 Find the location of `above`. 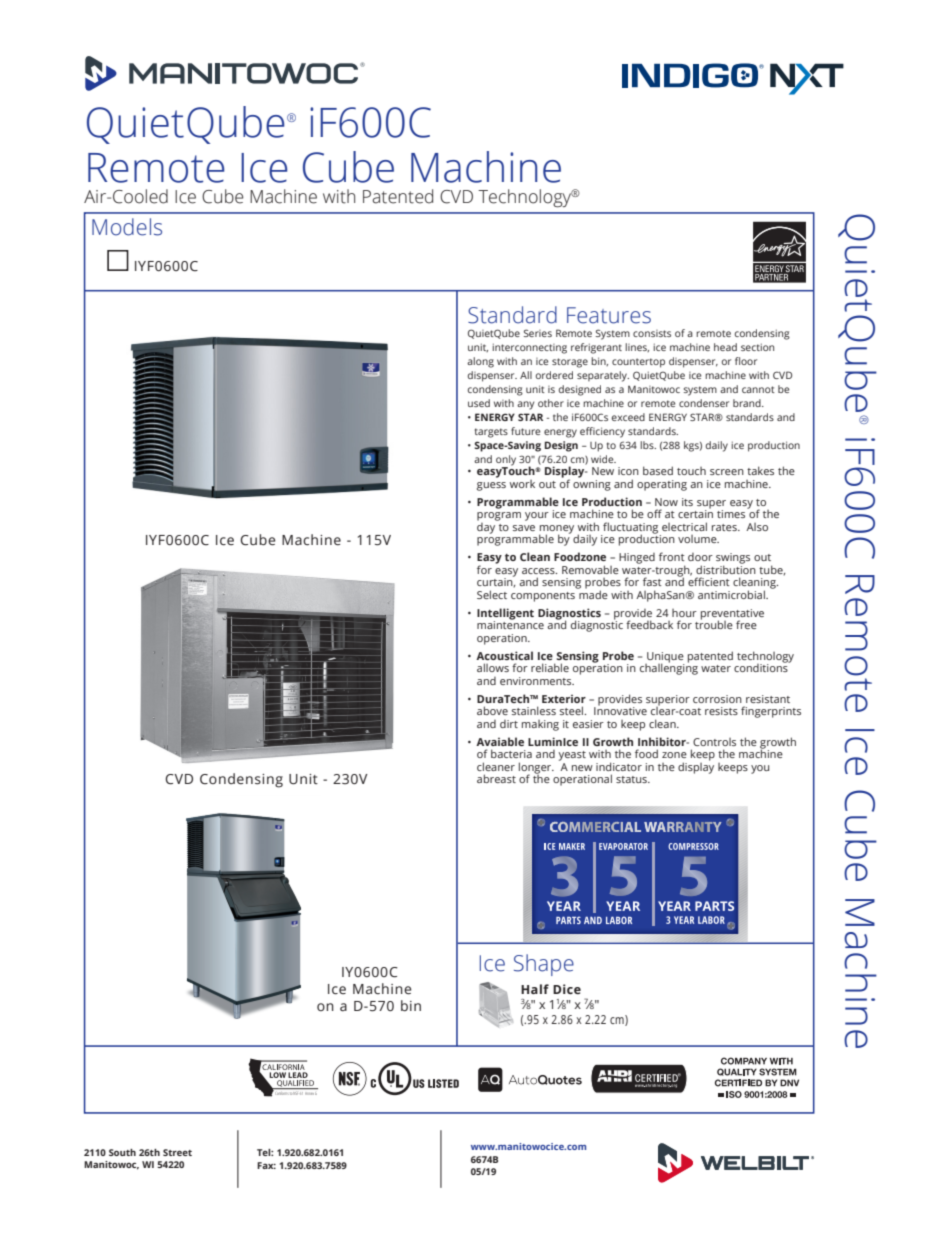

above is located at coordinates (492, 710).
